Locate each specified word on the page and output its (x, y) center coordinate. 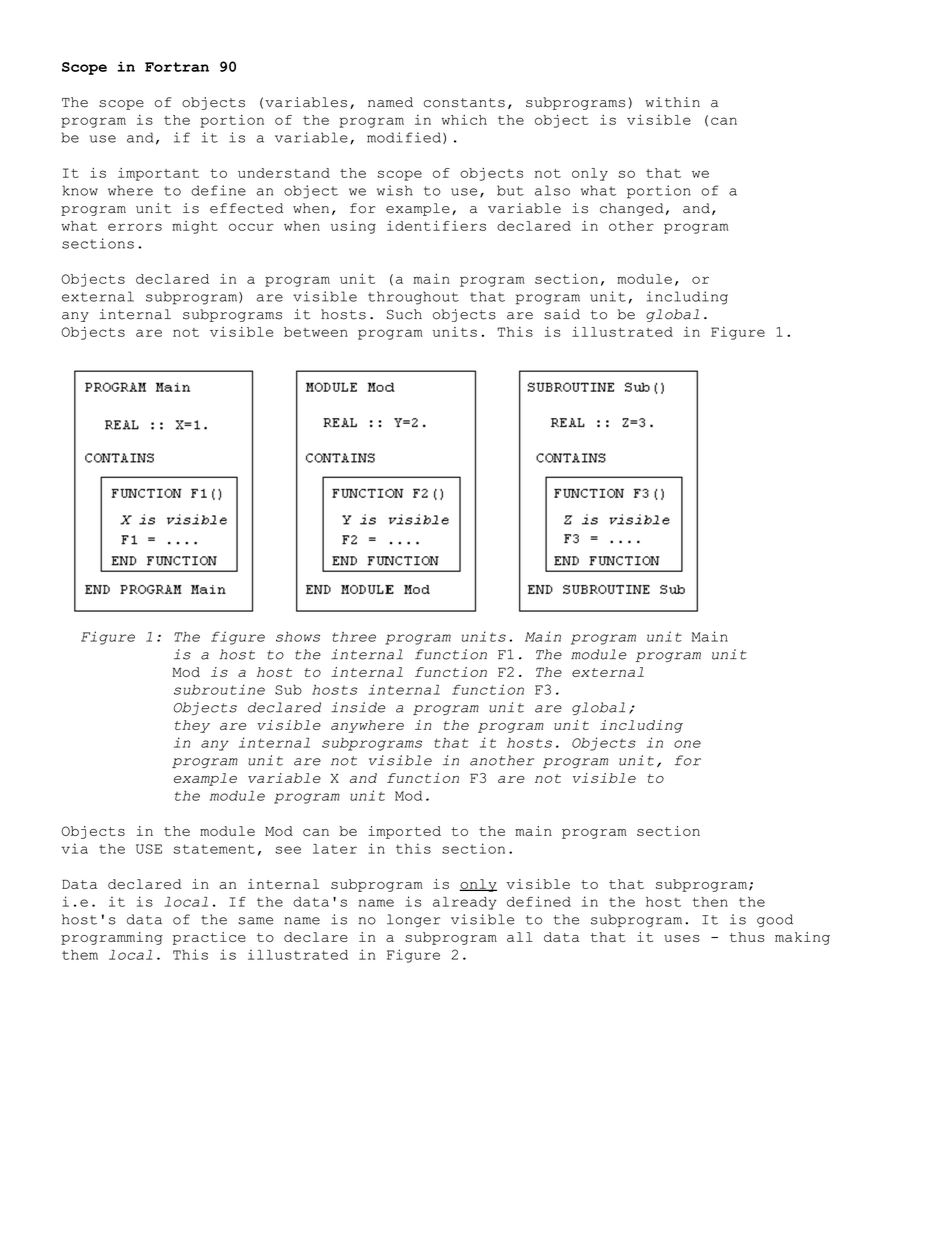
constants (464, 103)
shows (298, 637)
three (354, 637)
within (672, 102)
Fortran (177, 67)
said (562, 314)
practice (209, 938)
